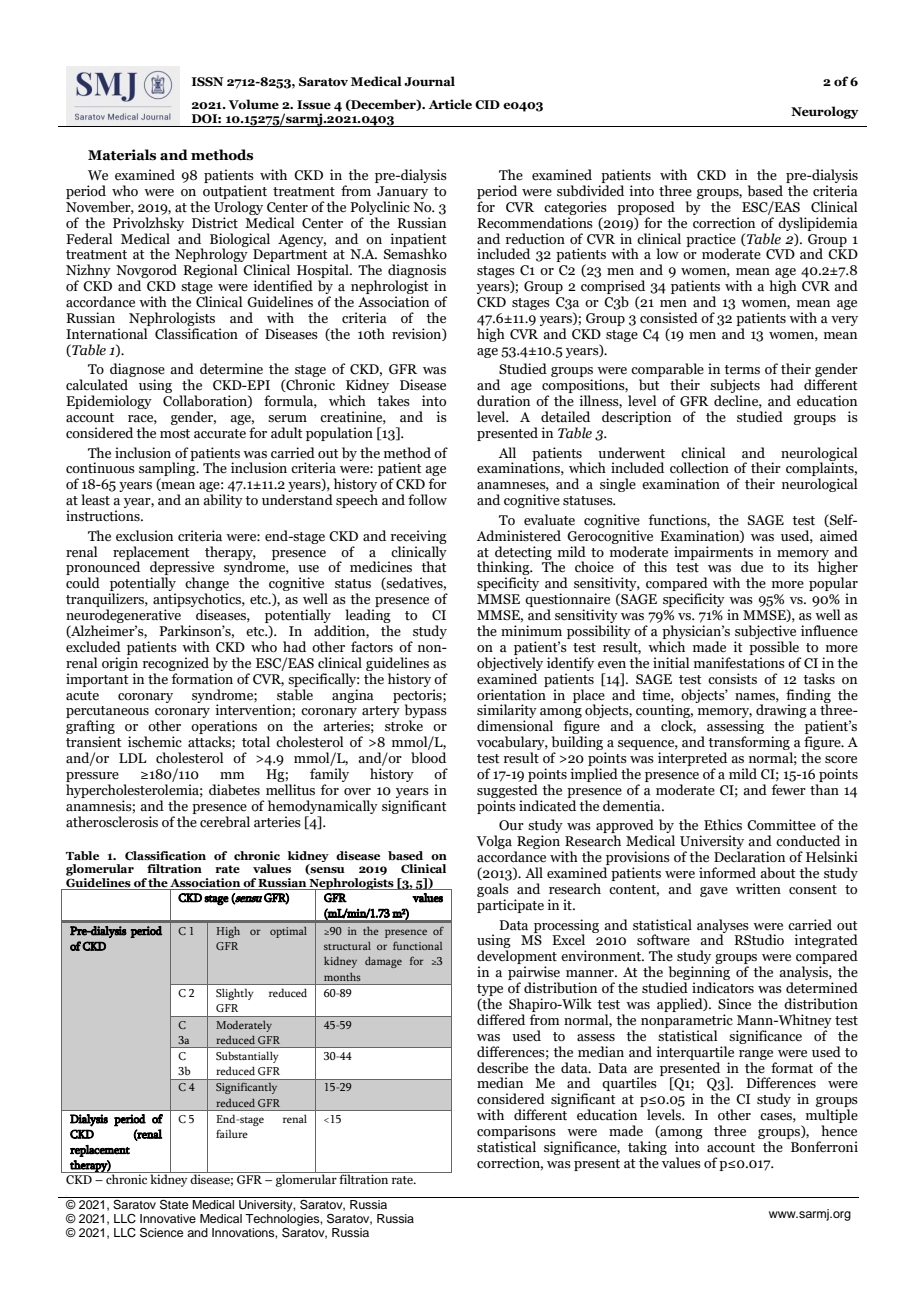 This screenshot has height=1308, width=924. I want to click on manifestations, so click(739, 663).
